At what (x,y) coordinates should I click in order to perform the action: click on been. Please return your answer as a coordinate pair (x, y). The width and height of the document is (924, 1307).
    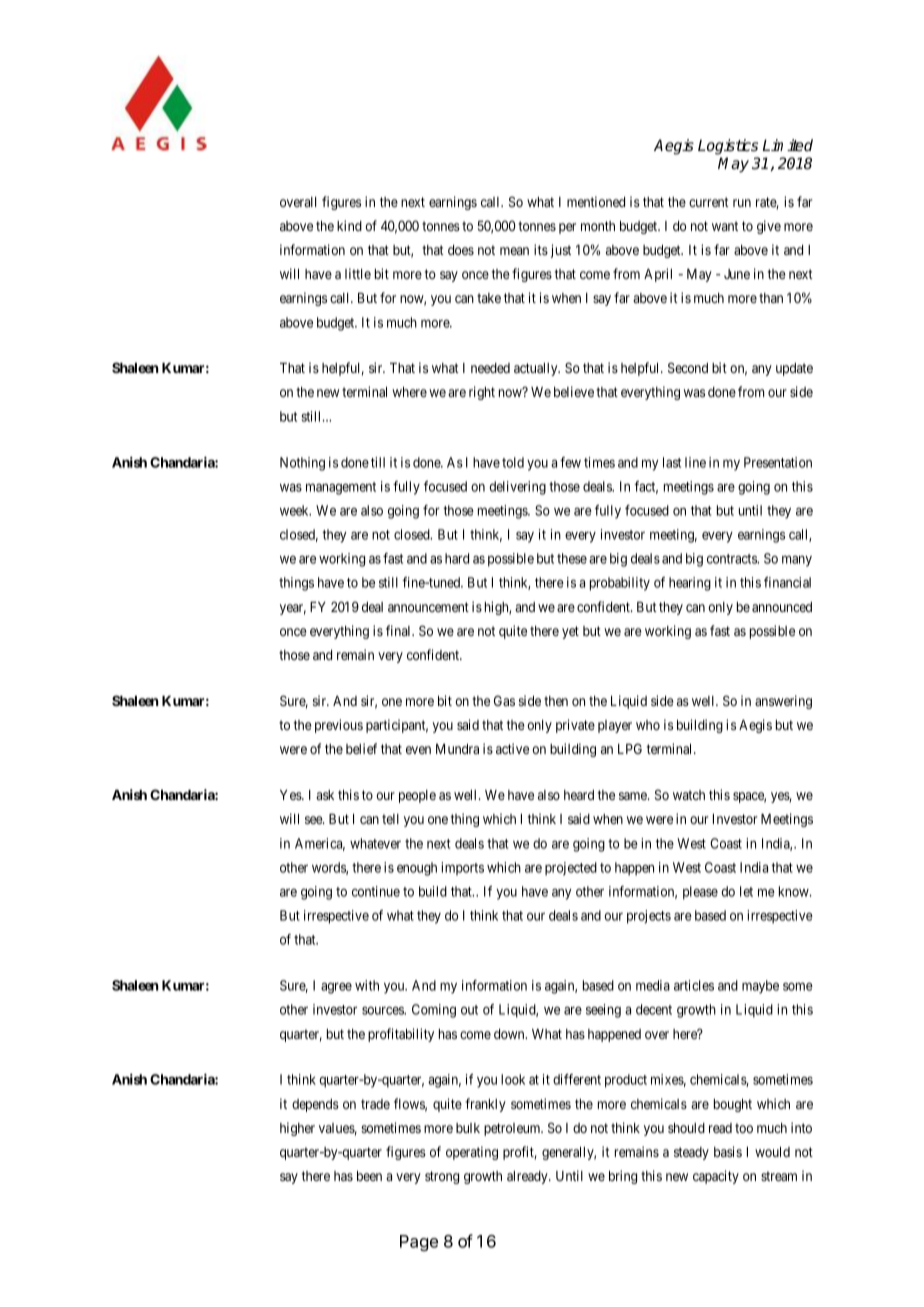
    Looking at the image, I should click on (369, 1176).
